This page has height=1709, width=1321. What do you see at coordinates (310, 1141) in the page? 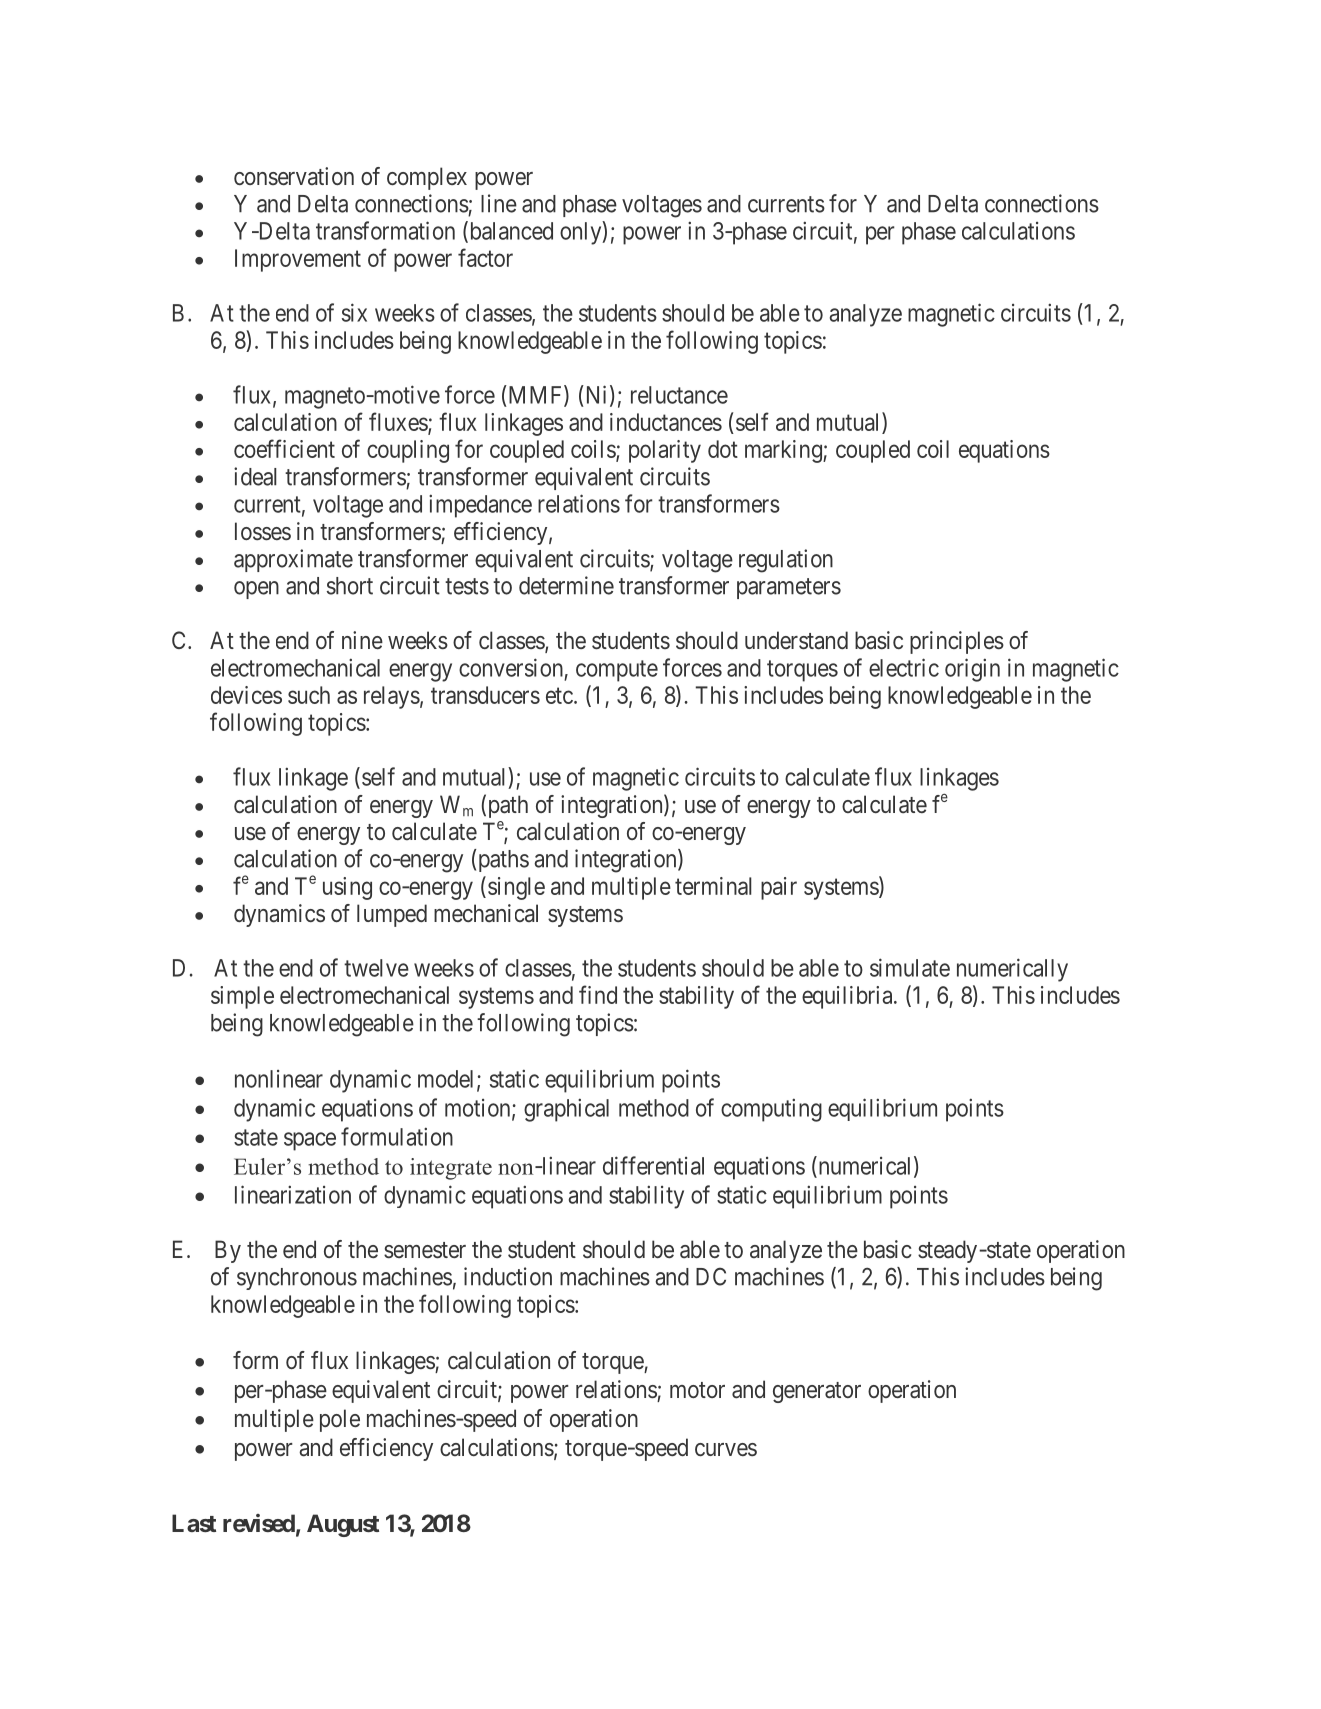
I see `space` at bounding box center [310, 1141].
